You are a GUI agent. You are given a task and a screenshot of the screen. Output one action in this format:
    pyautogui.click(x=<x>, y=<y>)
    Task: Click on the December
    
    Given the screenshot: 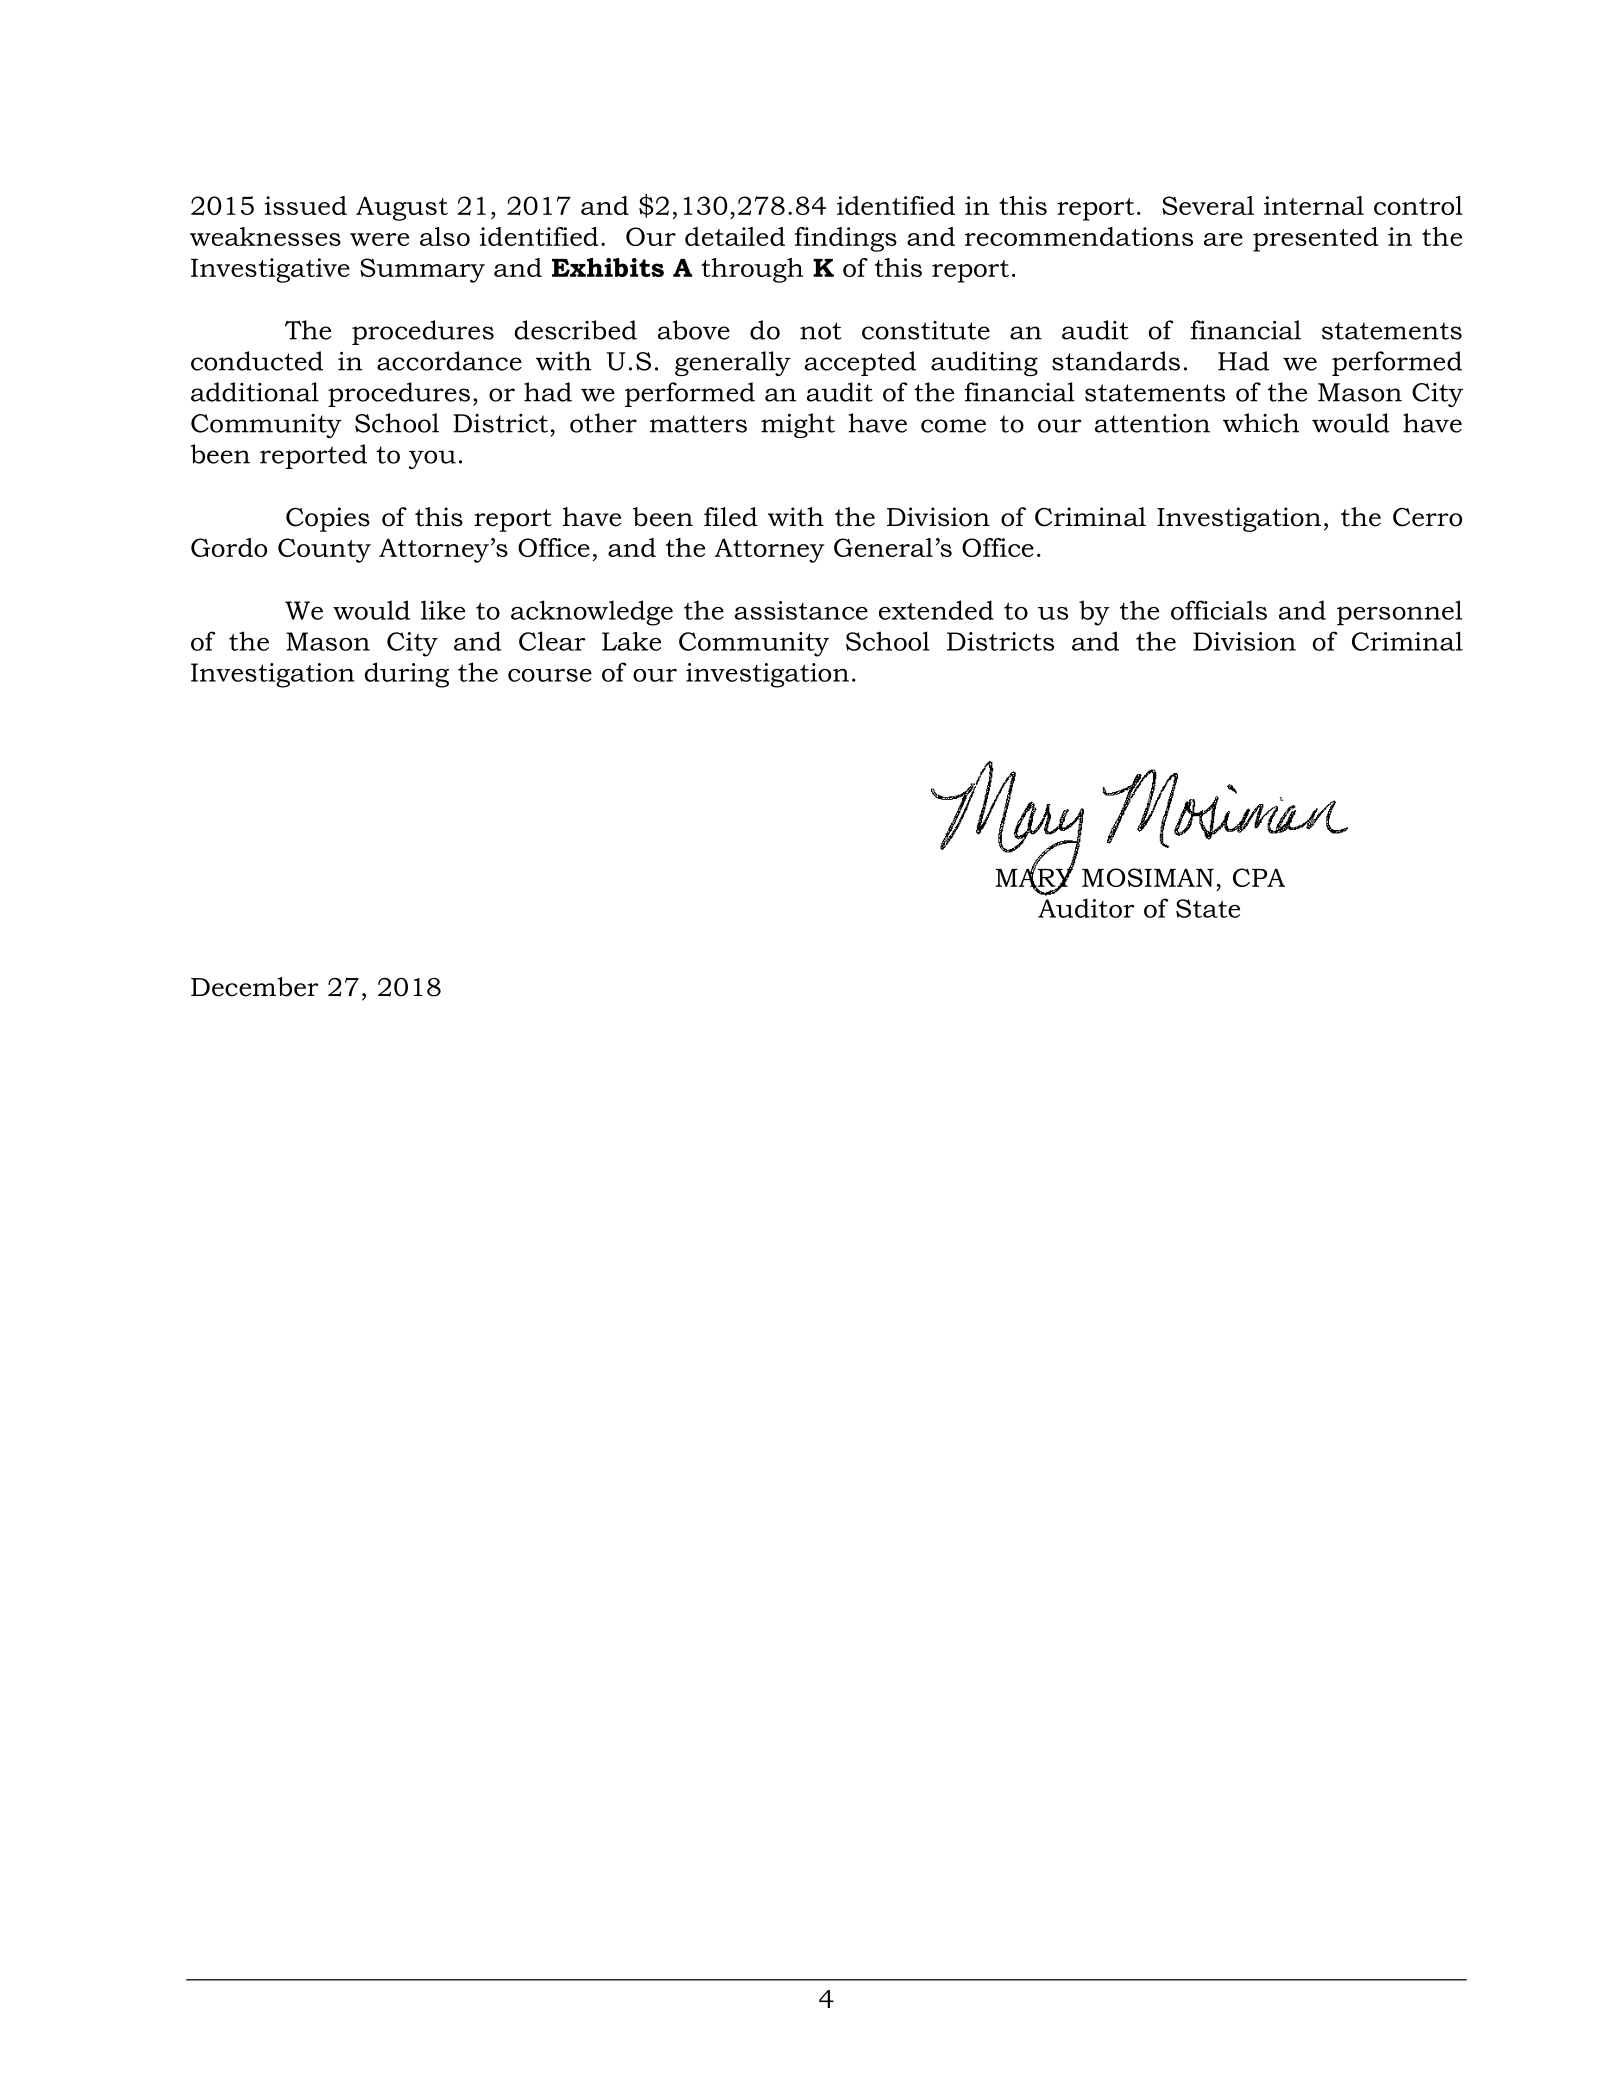 What is the action you would take?
    pyautogui.click(x=255, y=987)
